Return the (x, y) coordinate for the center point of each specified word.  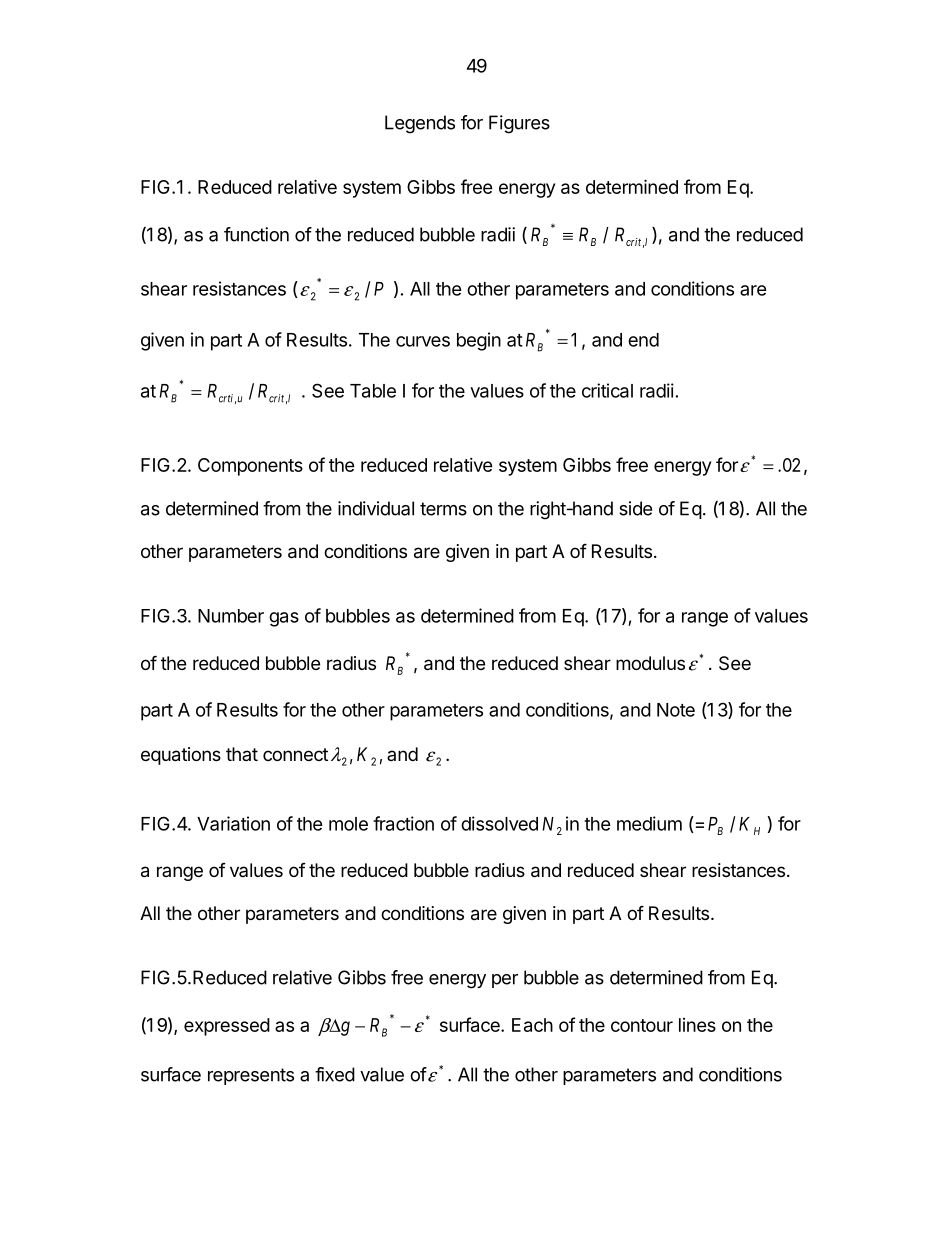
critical (607, 390)
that (242, 754)
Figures (519, 124)
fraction (403, 823)
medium (649, 823)
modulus (650, 663)
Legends (420, 124)
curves (423, 341)
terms (443, 509)
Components (250, 467)
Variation (233, 823)
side (635, 508)
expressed (227, 1027)
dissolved (499, 823)
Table (373, 391)
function (256, 234)
